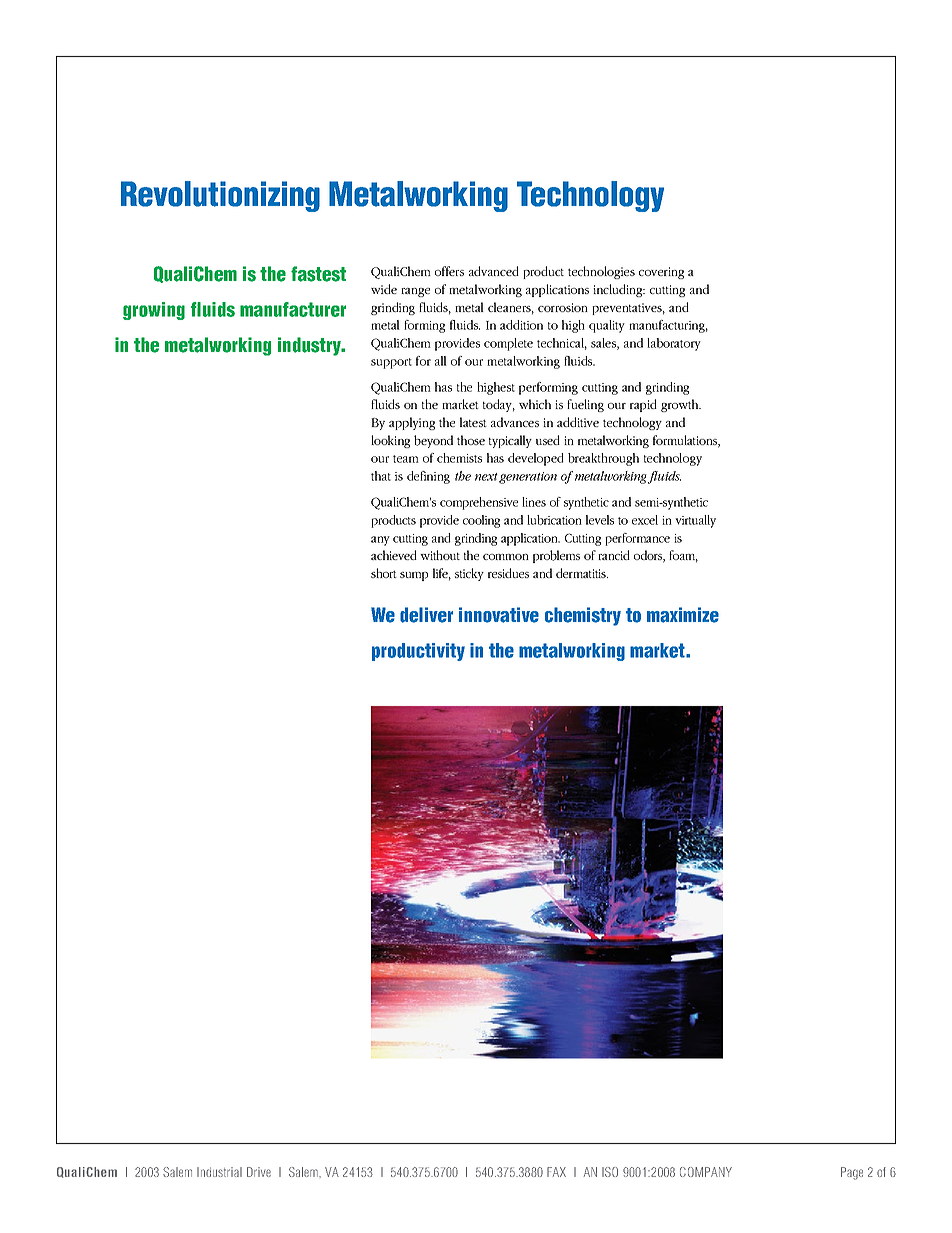 The width and height of the document is (952, 1233). Describe the element at coordinates (384, 573) in the document. I see `short` at that location.
